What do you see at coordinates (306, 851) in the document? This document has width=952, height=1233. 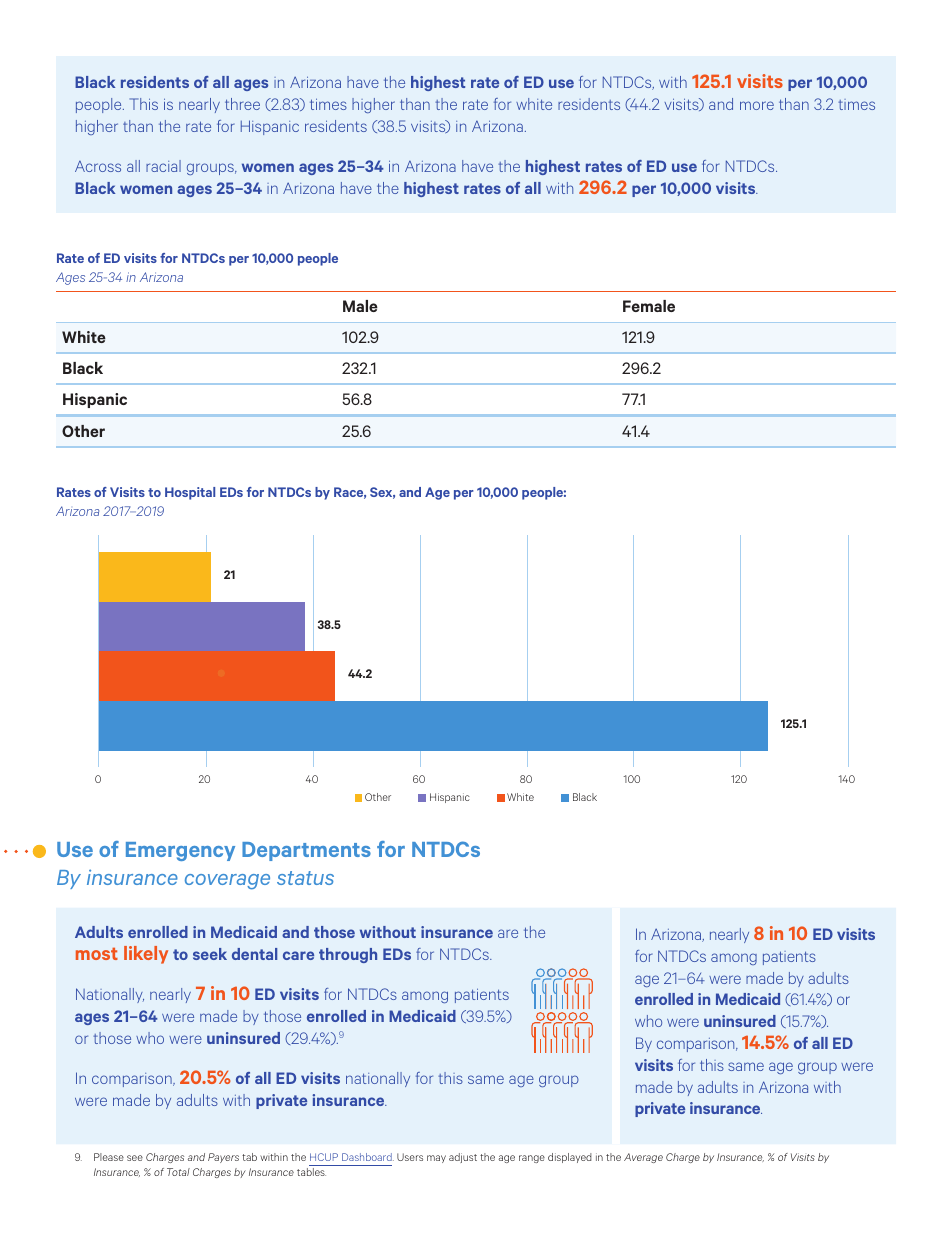 I see `Departments` at bounding box center [306, 851].
